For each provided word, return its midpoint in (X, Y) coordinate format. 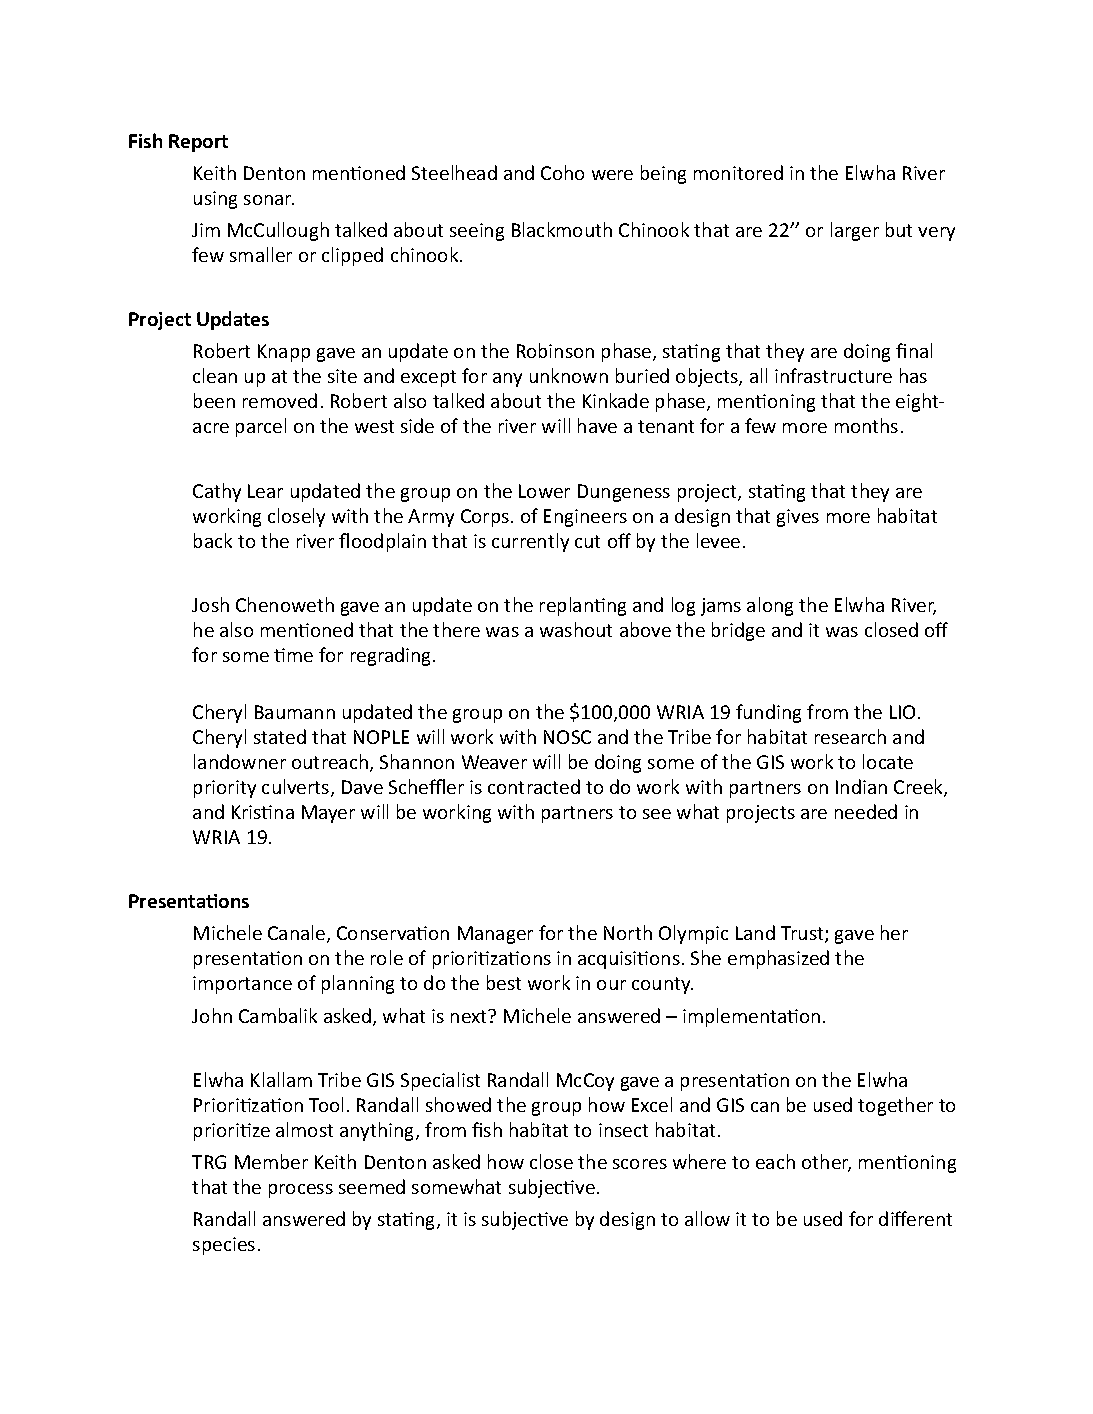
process (301, 1191)
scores (640, 1164)
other (826, 1163)
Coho (562, 172)
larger (855, 231)
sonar (269, 200)
